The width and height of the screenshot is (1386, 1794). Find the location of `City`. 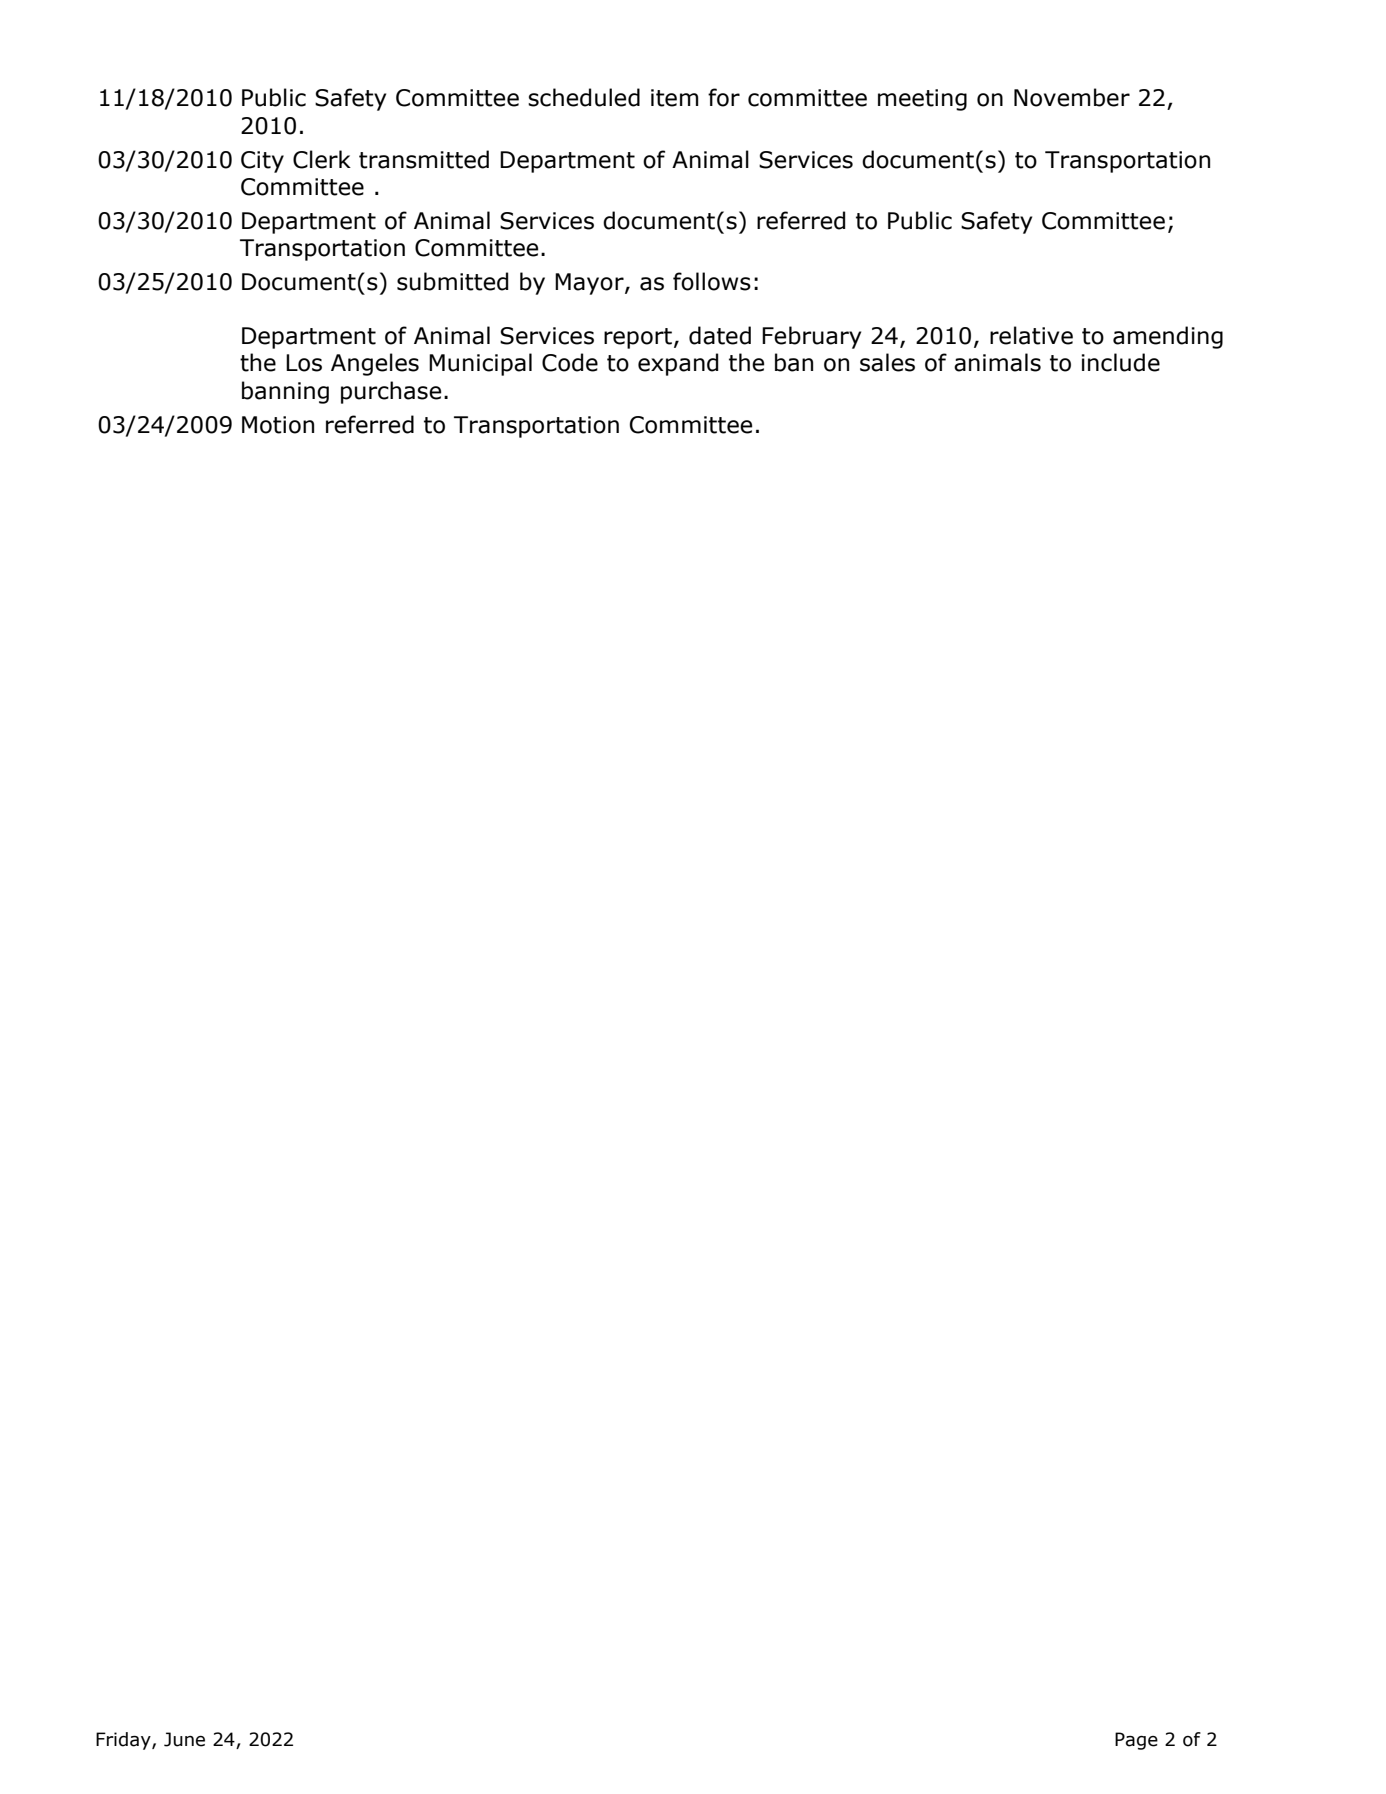

City is located at coordinates (262, 162).
